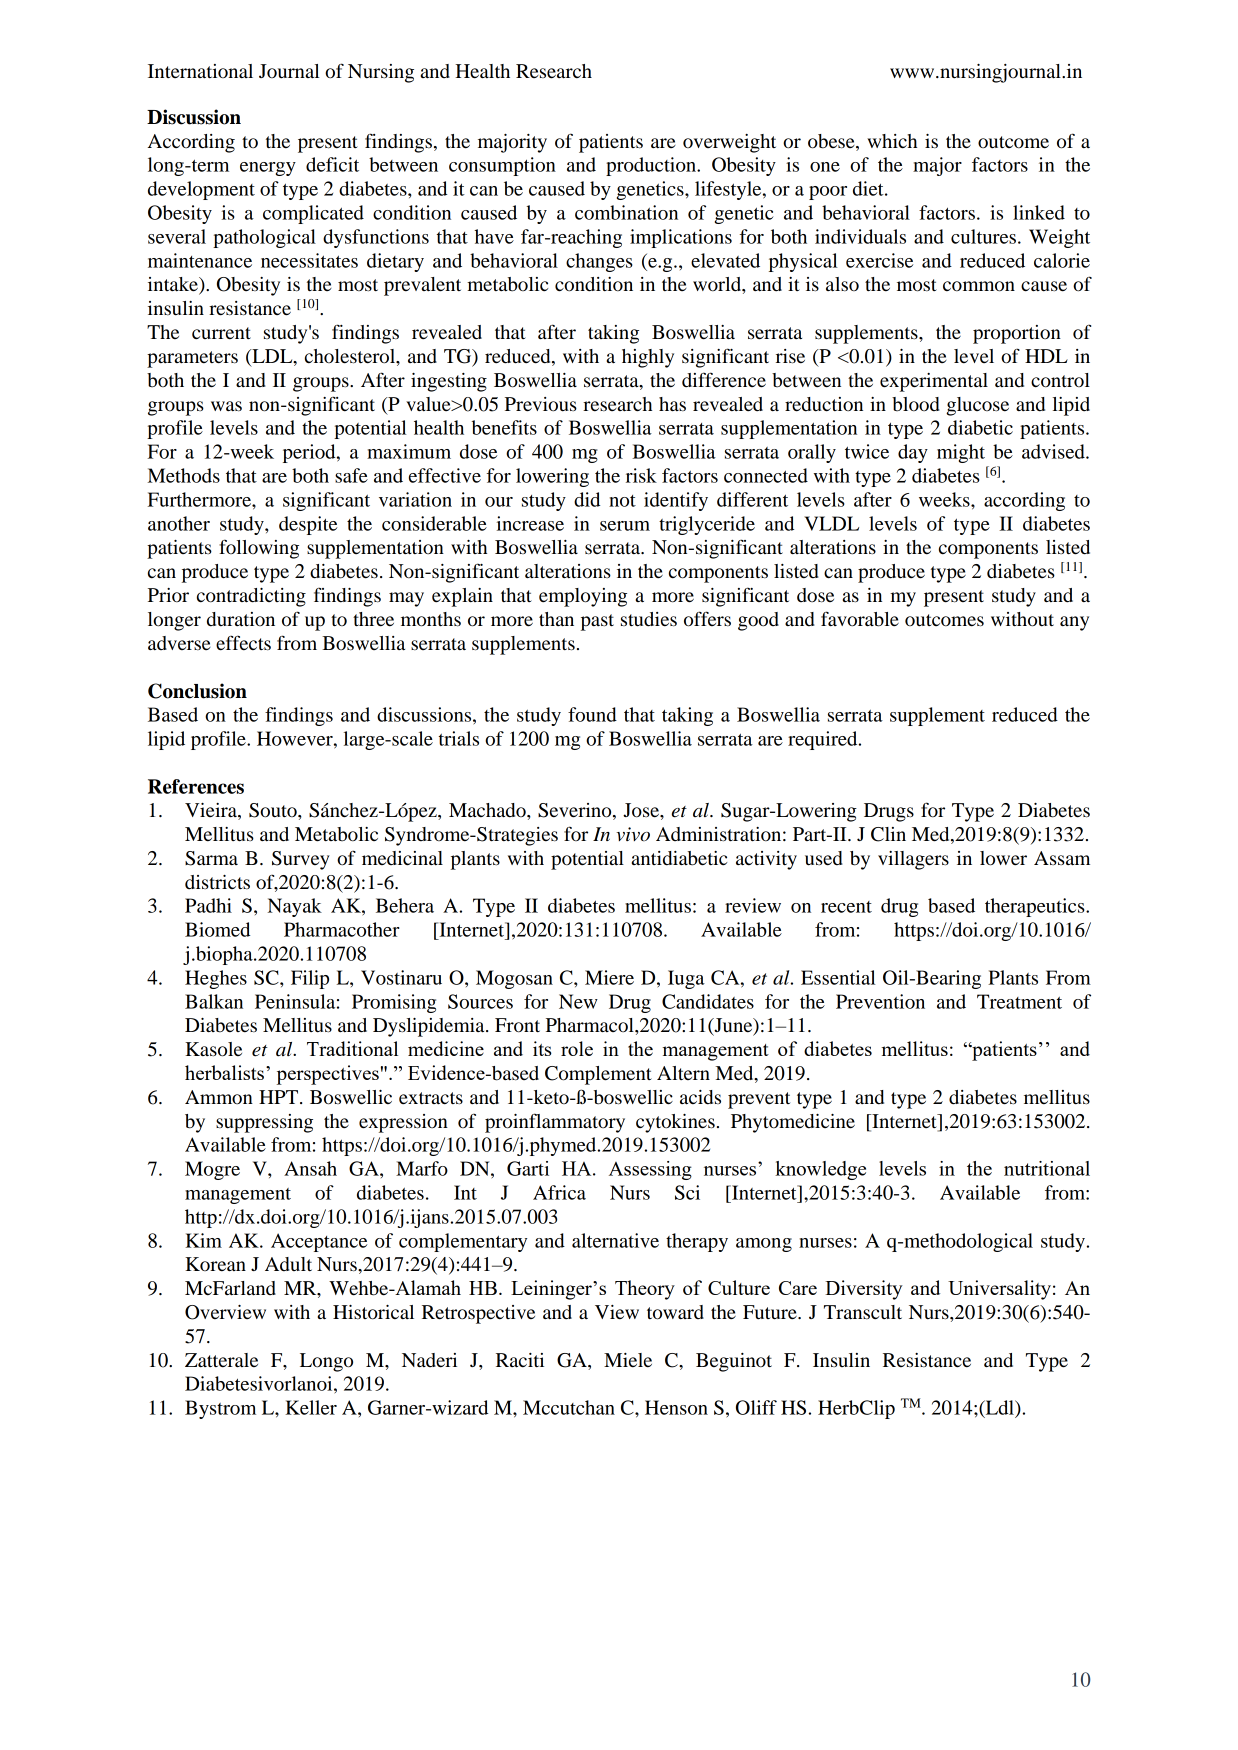 The height and width of the image is (1750, 1238). What do you see at coordinates (652, 166) in the image?
I see `production` at bounding box center [652, 166].
